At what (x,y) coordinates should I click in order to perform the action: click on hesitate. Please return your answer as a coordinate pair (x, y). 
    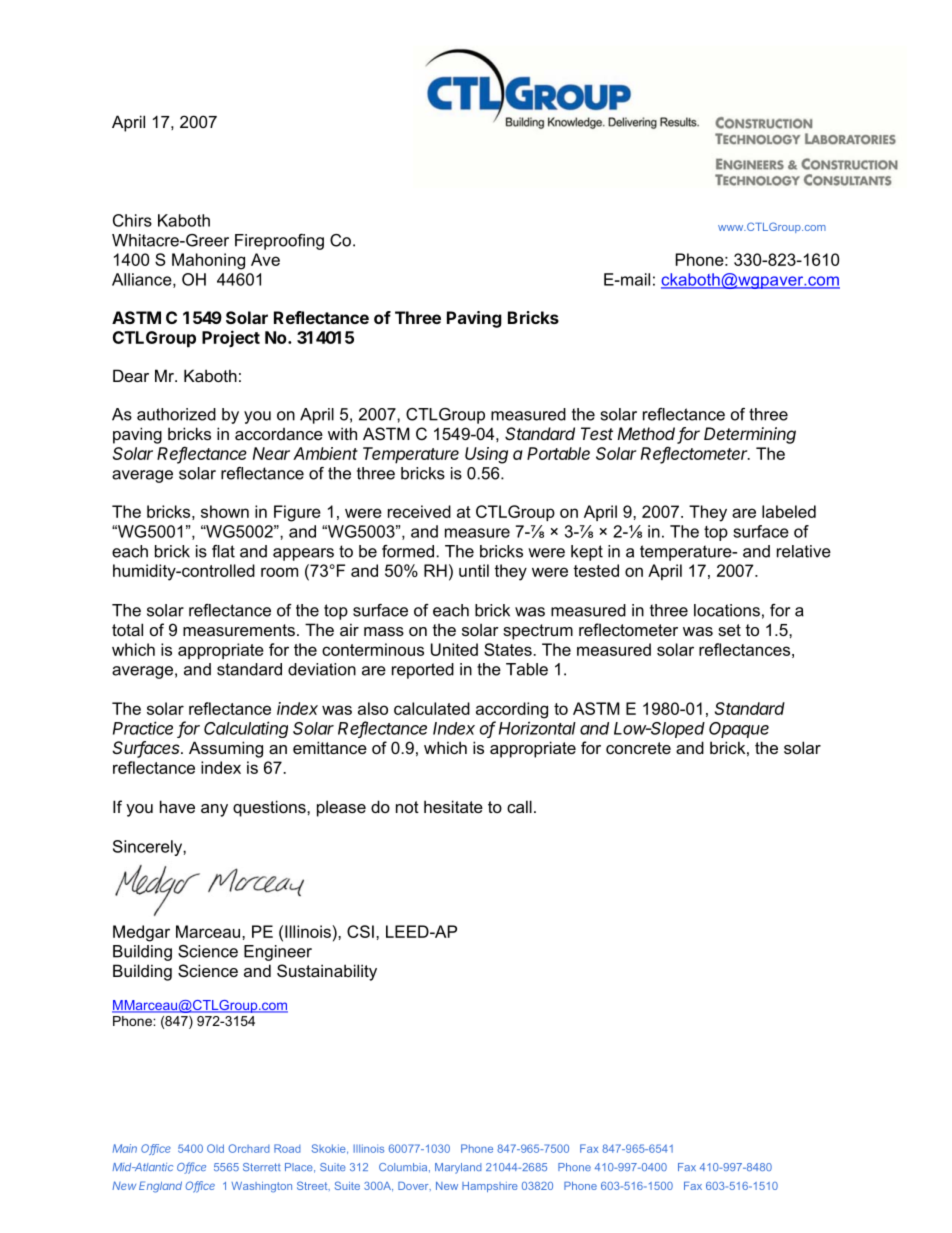
    Looking at the image, I should click on (453, 806).
